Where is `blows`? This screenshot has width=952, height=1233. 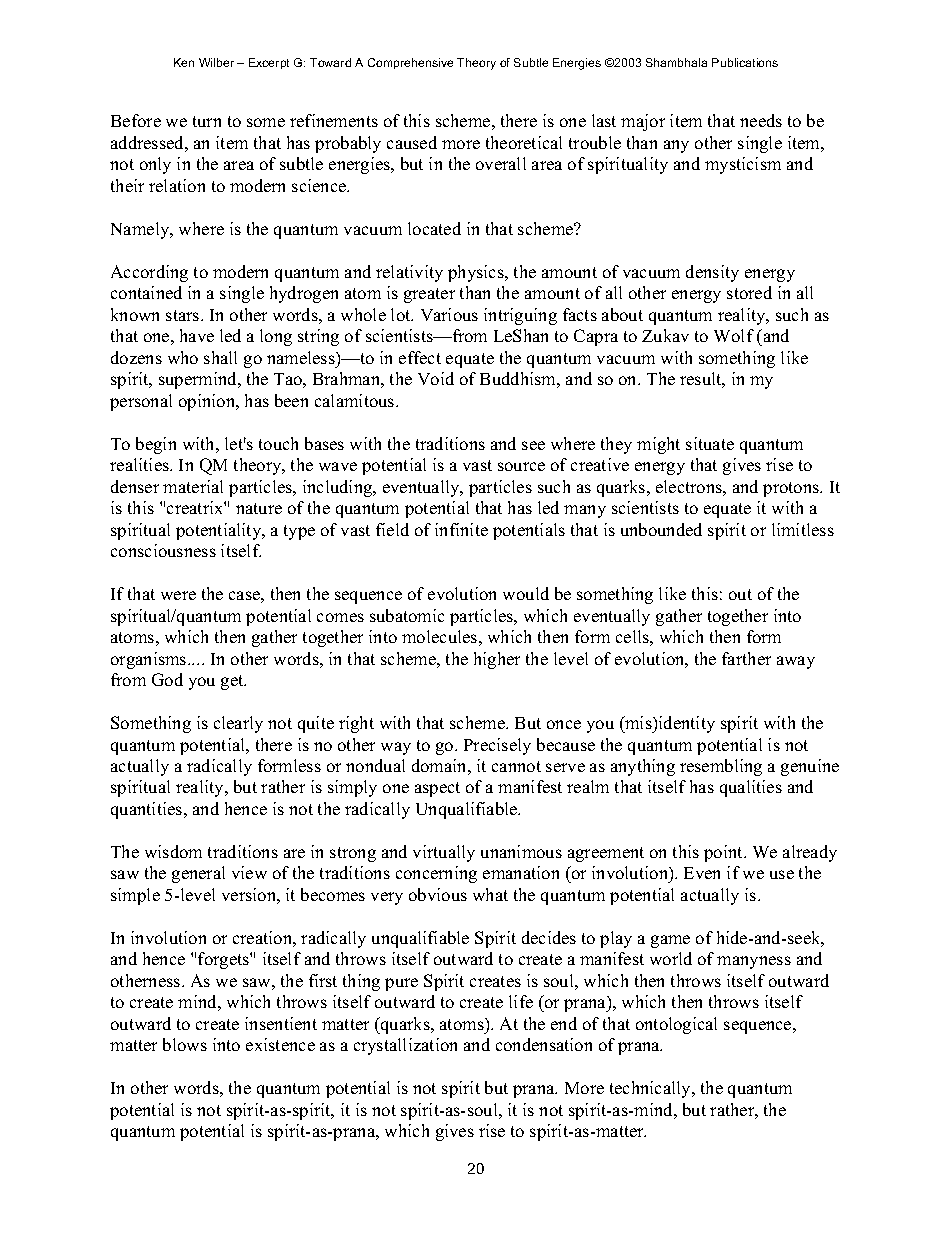
blows is located at coordinates (185, 1044).
